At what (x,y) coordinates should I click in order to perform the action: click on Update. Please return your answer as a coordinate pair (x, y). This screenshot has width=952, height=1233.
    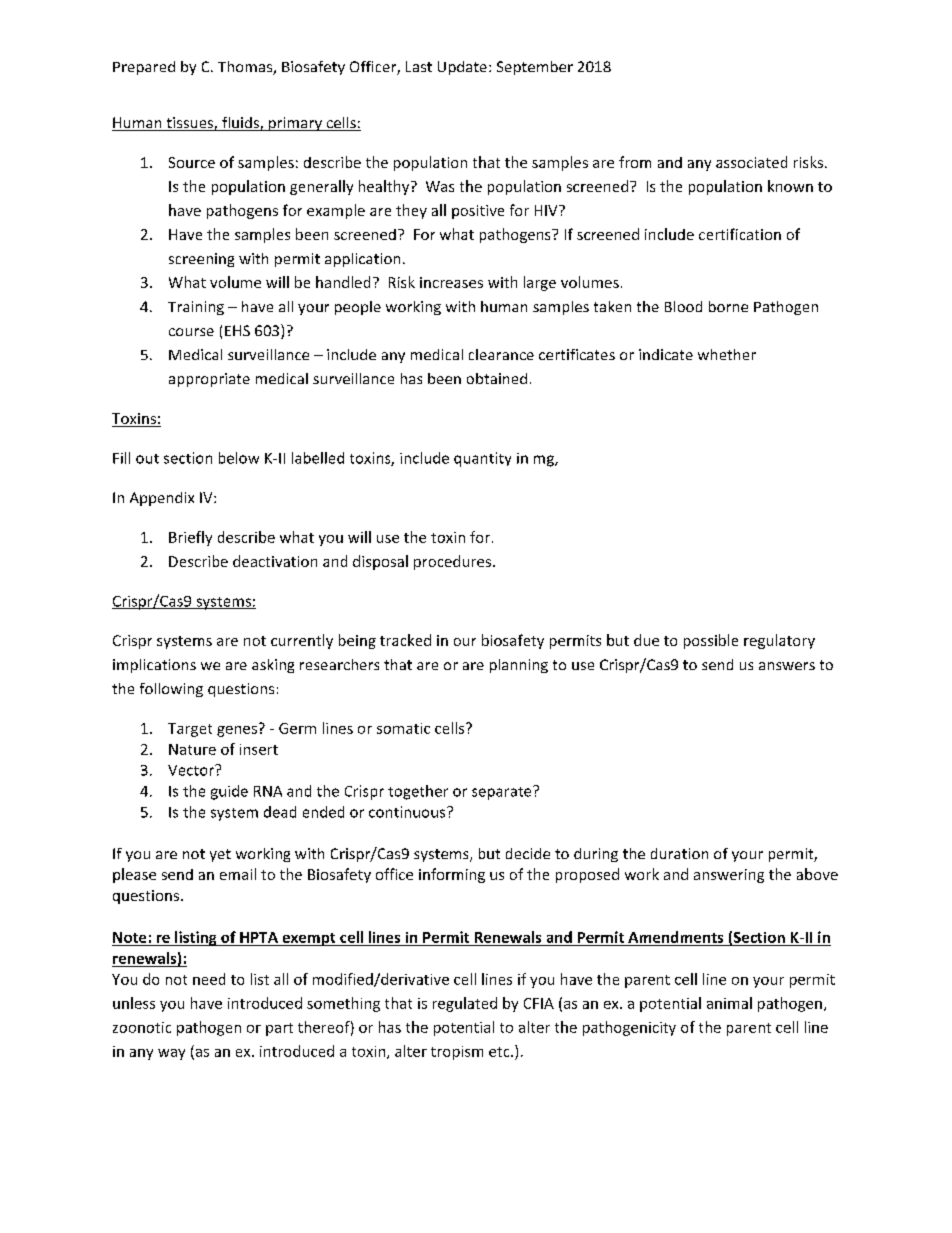
    Looking at the image, I should click on (462, 68).
